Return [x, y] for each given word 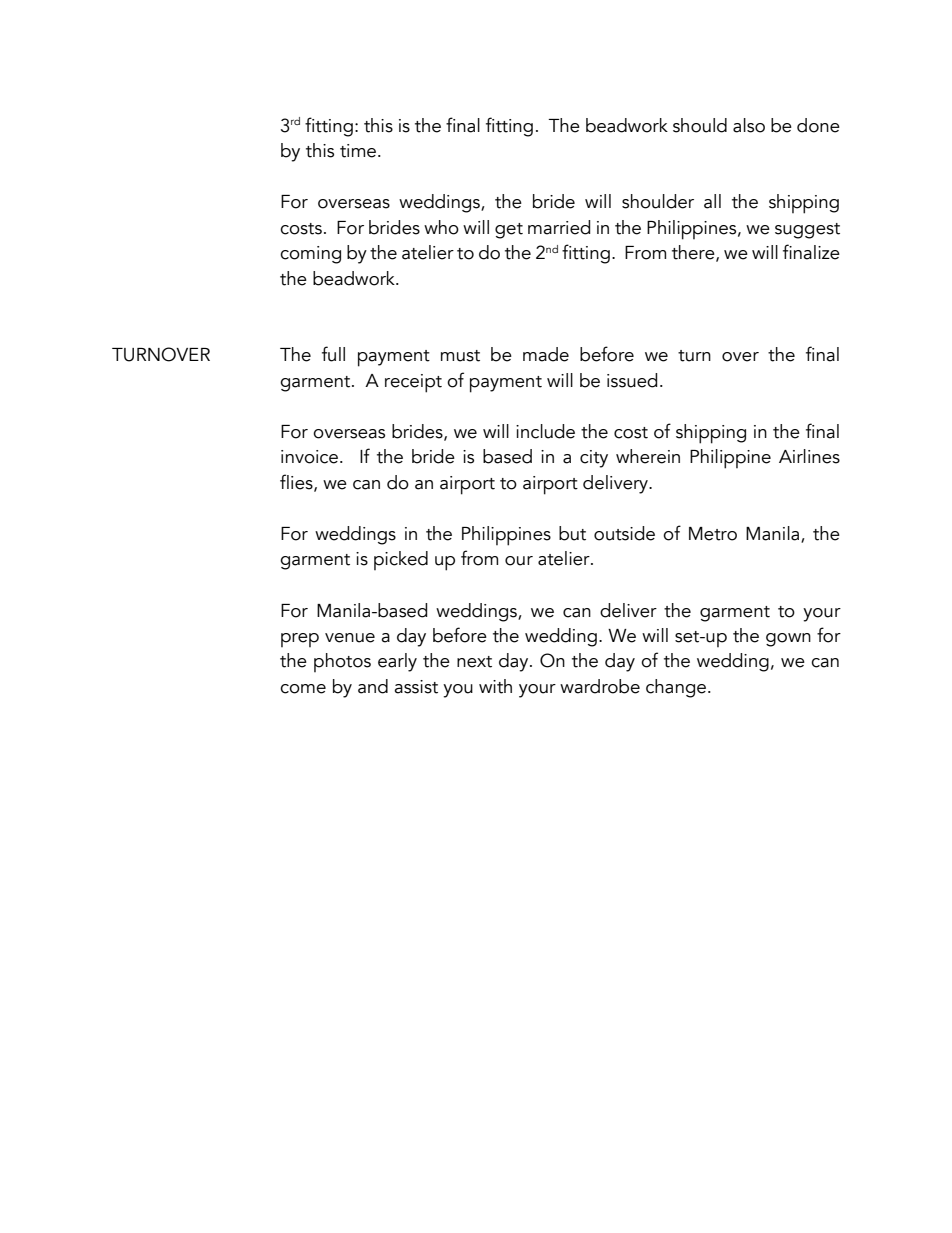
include [545, 431]
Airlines [809, 456]
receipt [413, 383]
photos [342, 662]
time [359, 151]
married [559, 227]
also [749, 125]
